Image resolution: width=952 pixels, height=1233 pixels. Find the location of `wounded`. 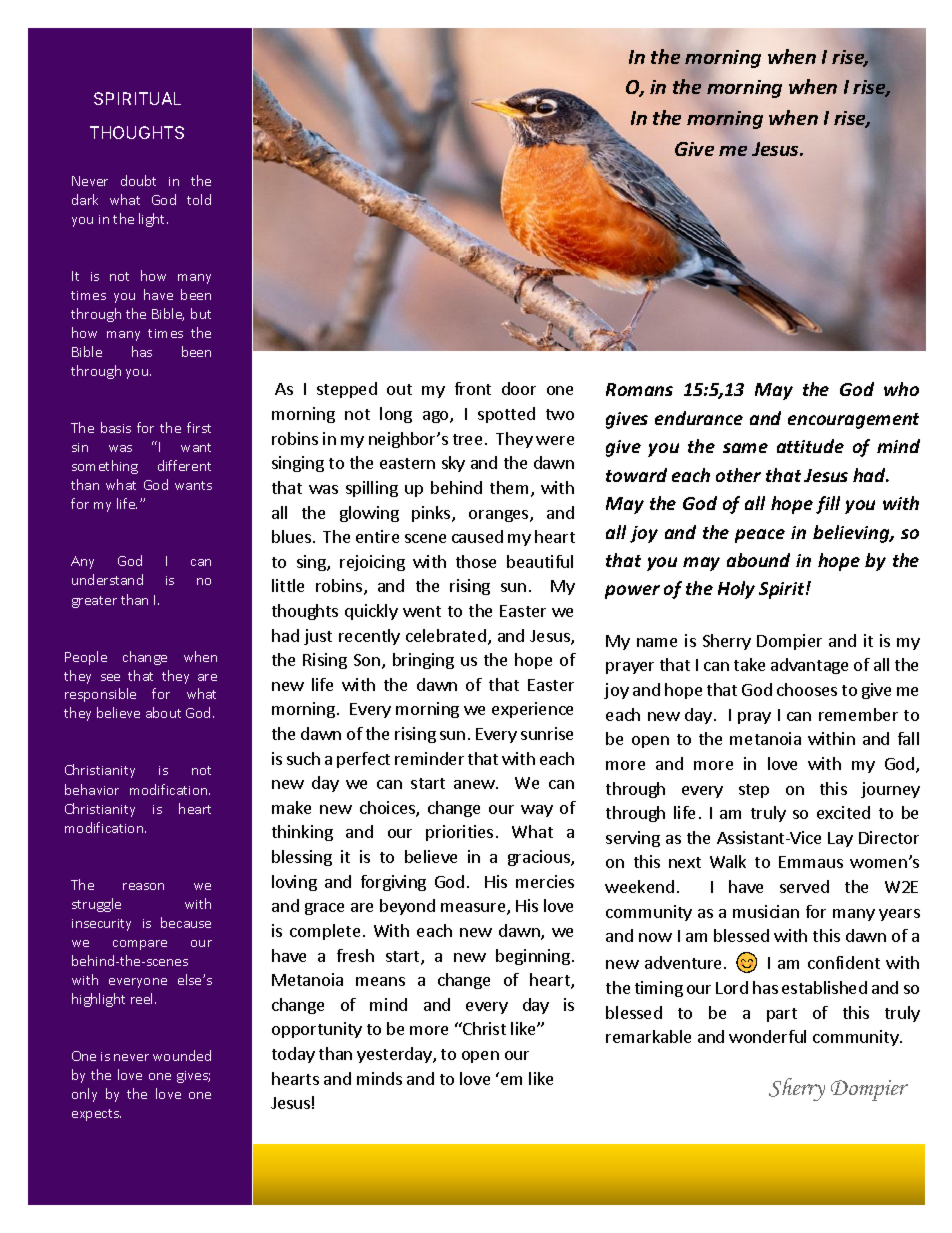

wounded is located at coordinates (182, 1055).
